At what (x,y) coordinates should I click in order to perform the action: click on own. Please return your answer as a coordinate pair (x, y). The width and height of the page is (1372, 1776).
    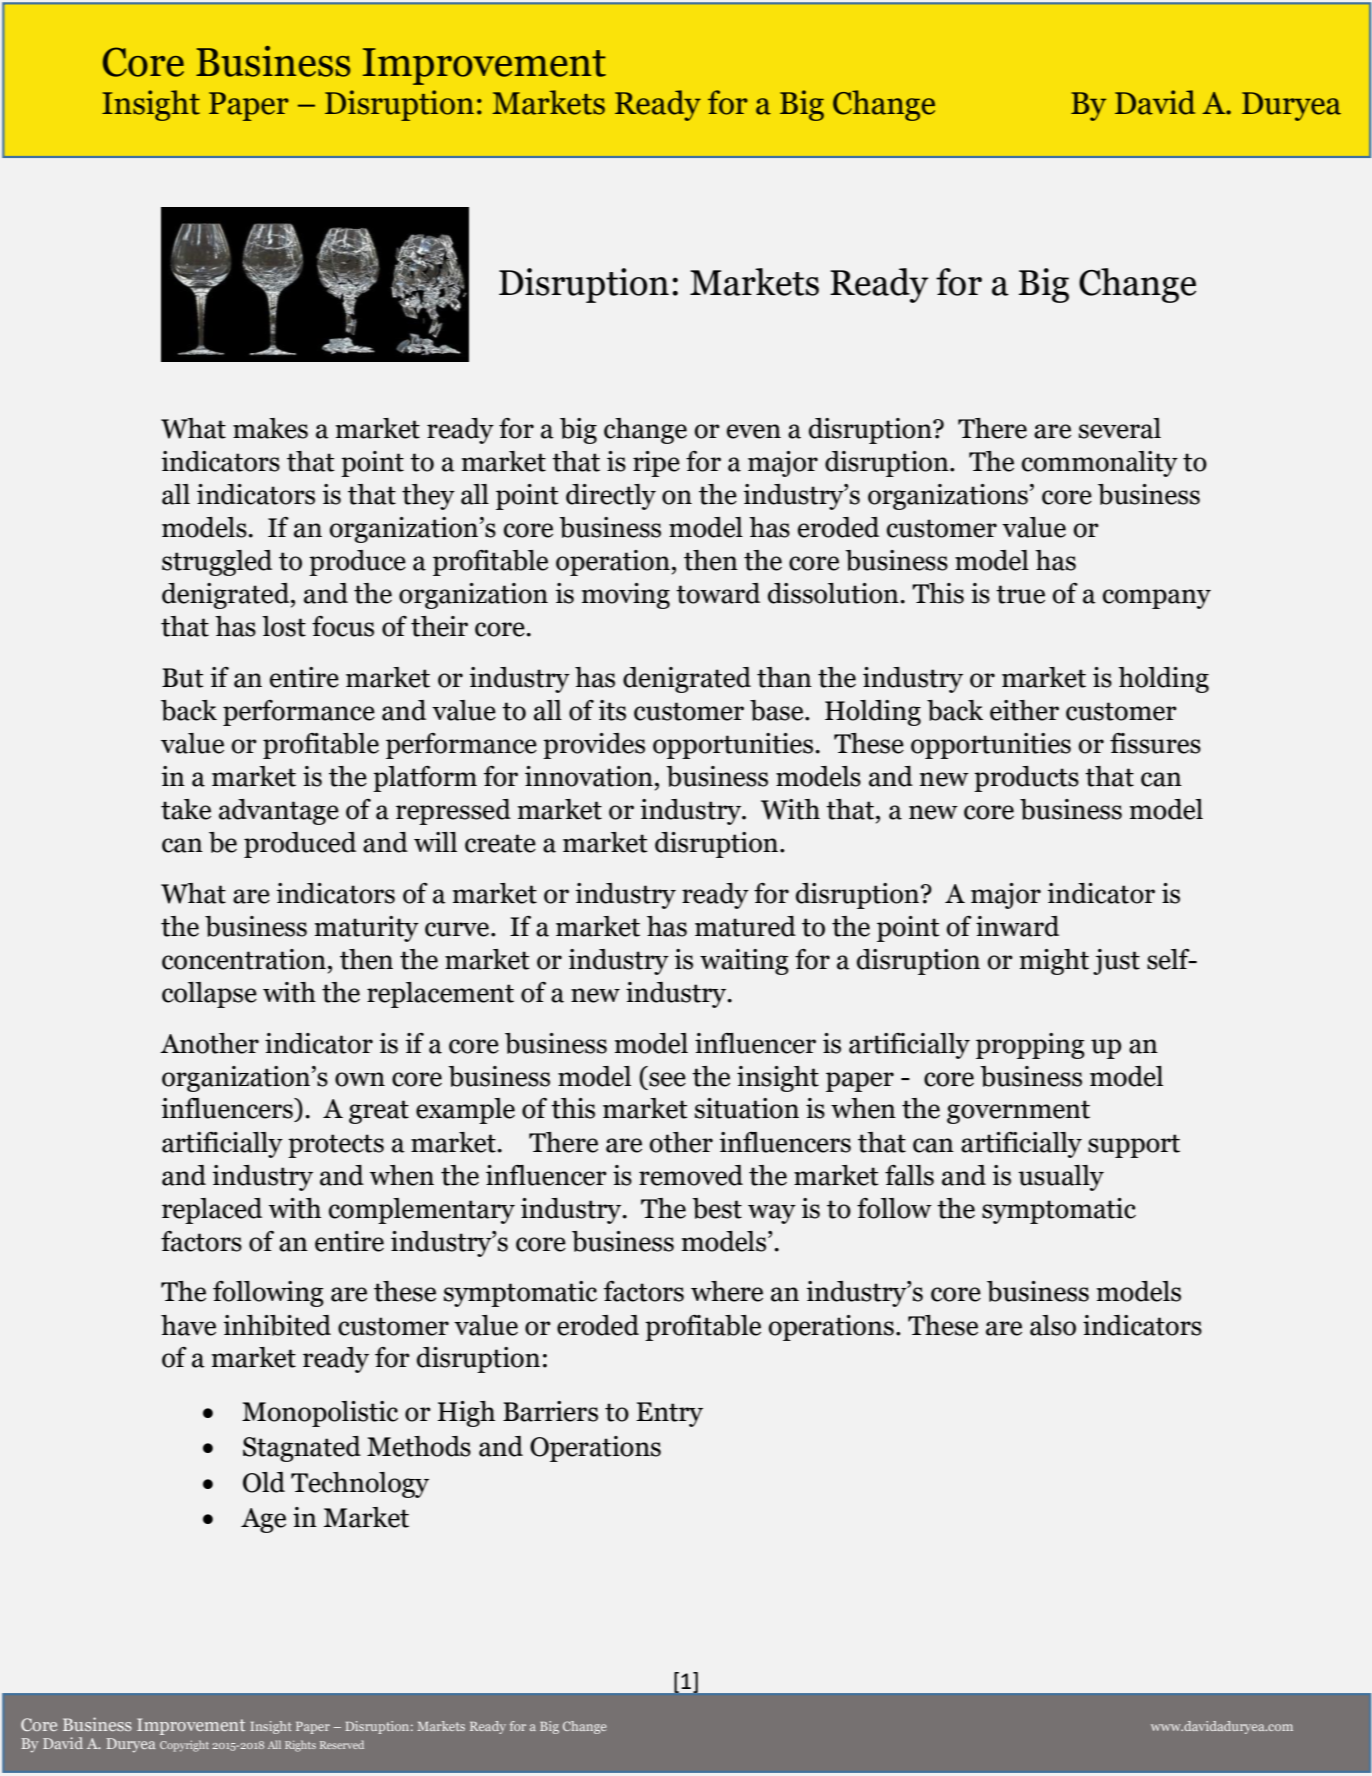
    Looking at the image, I should click on (360, 1079).
